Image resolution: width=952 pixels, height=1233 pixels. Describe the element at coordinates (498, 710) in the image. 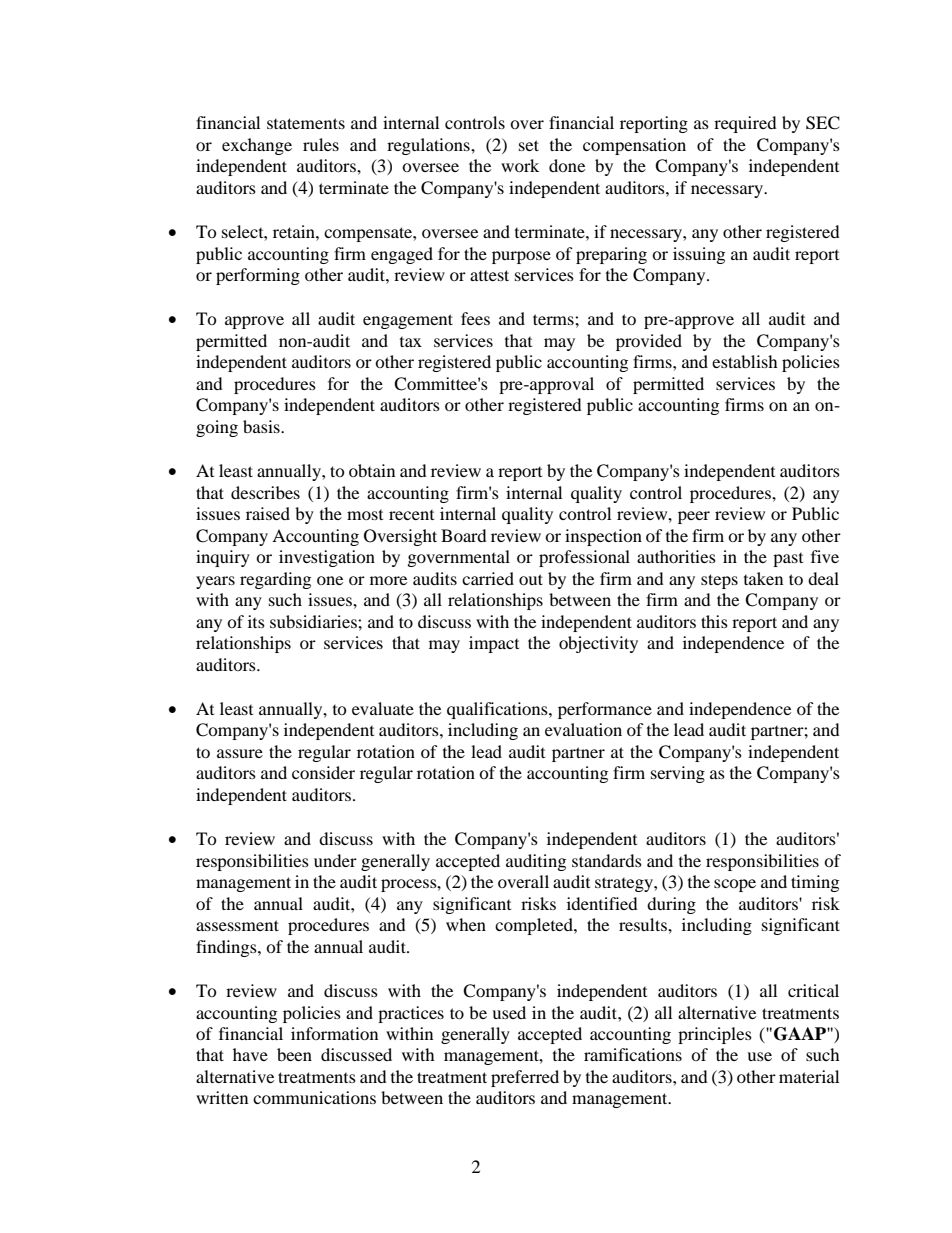

I see `qualifications` at that location.
